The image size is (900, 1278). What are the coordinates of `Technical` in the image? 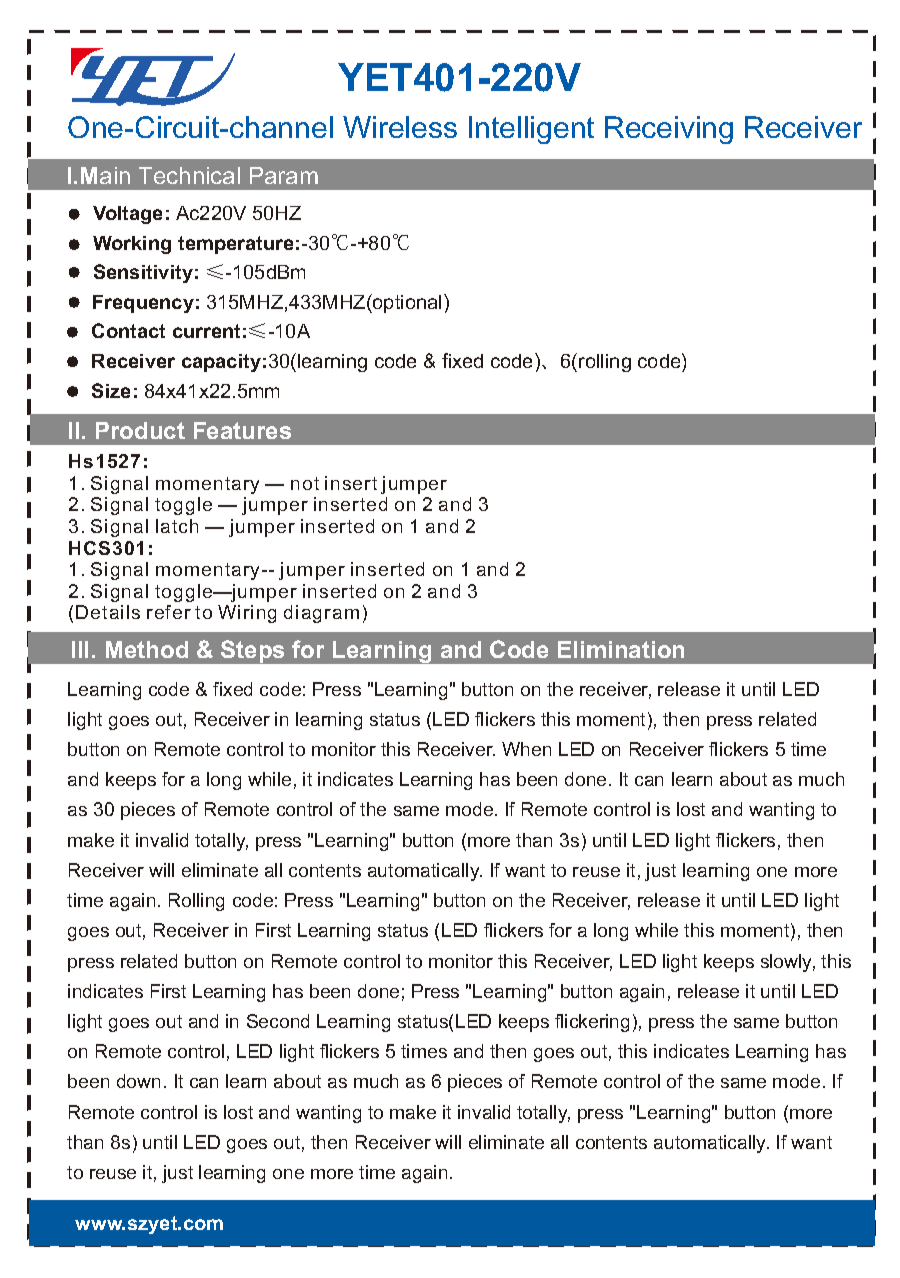 It's located at (189, 175).
